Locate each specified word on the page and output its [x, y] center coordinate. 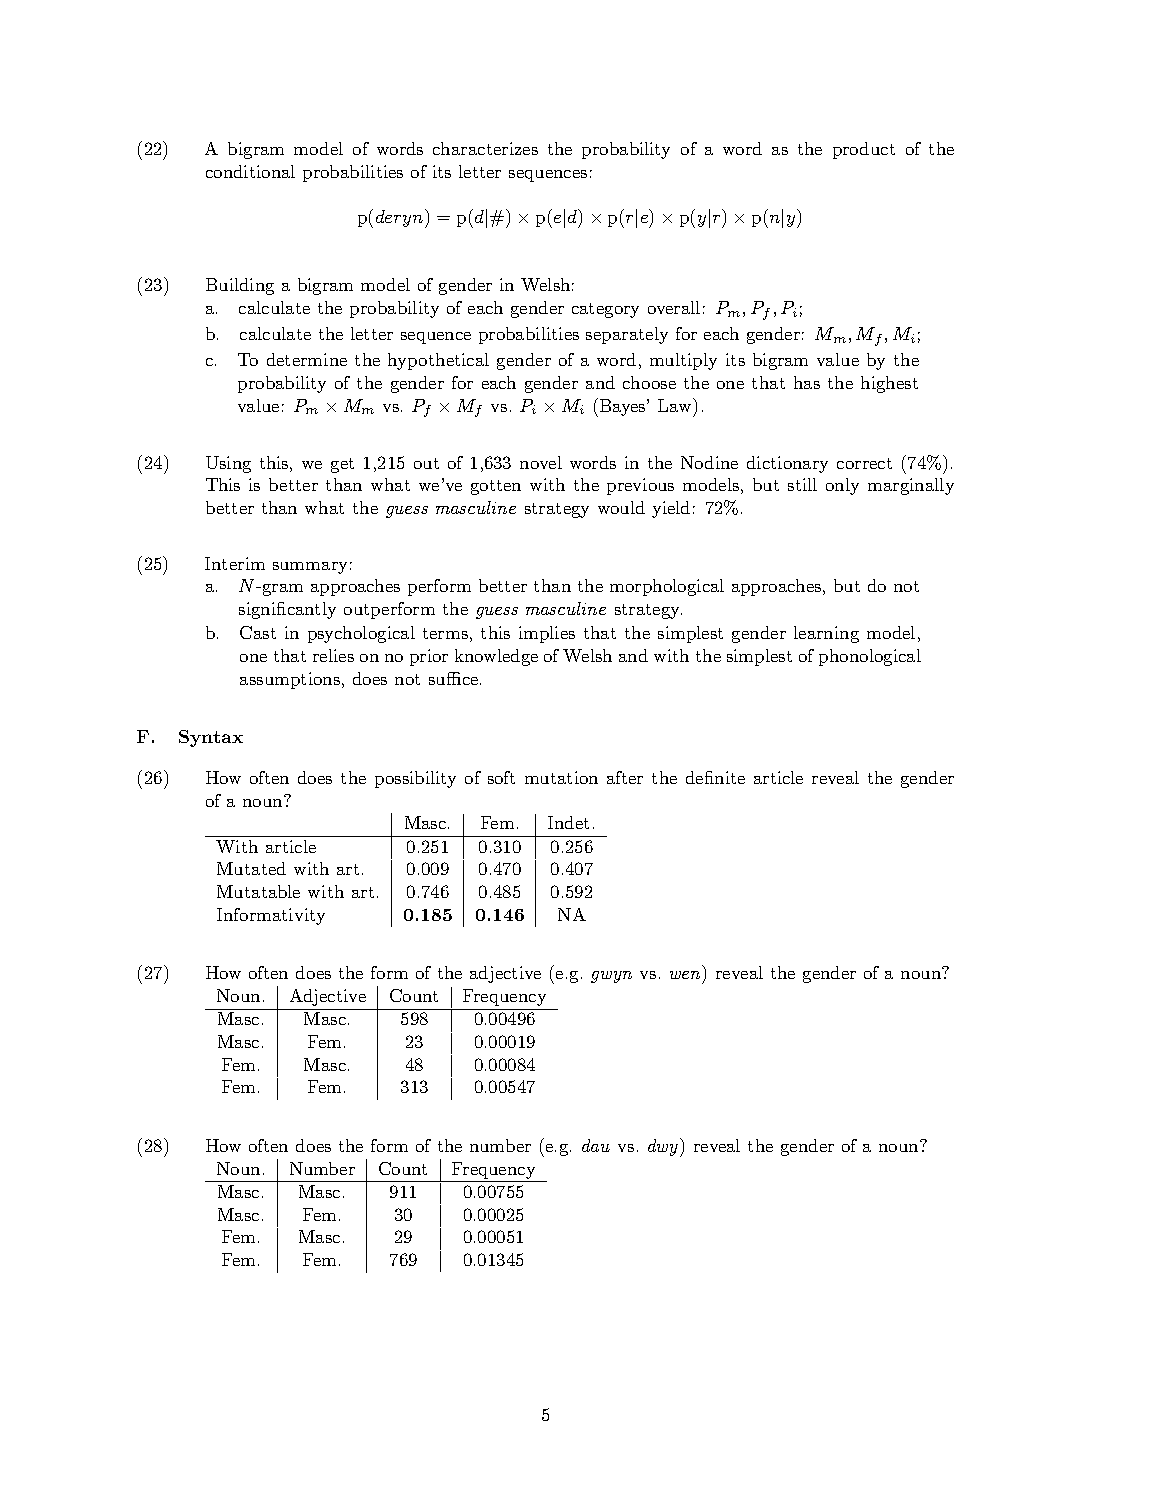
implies [547, 634]
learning [826, 634]
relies [333, 655]
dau [596, 1145]
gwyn [611, 977]
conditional [250, 171]
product [864, 150]
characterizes [485, 148]
